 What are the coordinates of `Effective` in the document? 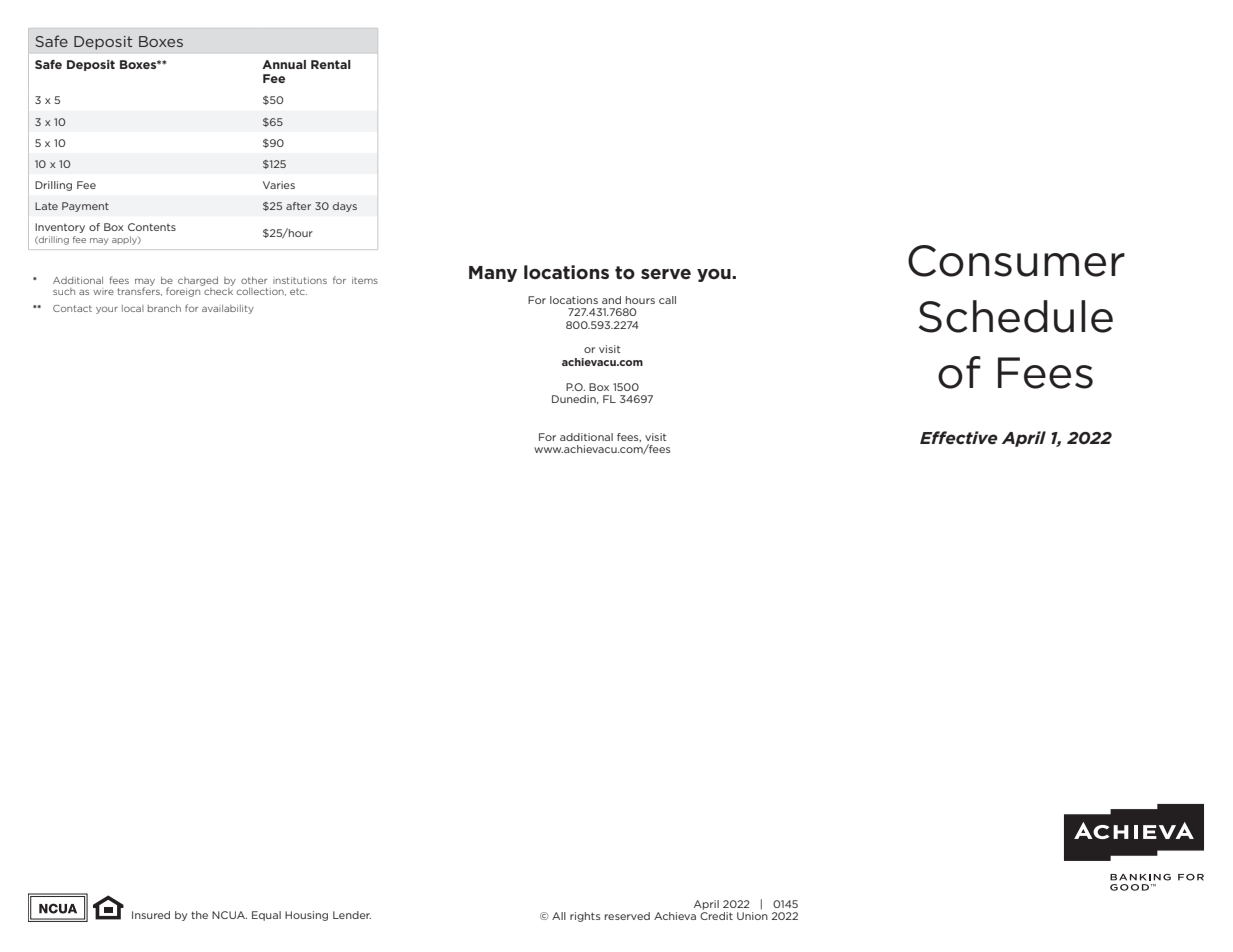 It's located at (959, 437).
